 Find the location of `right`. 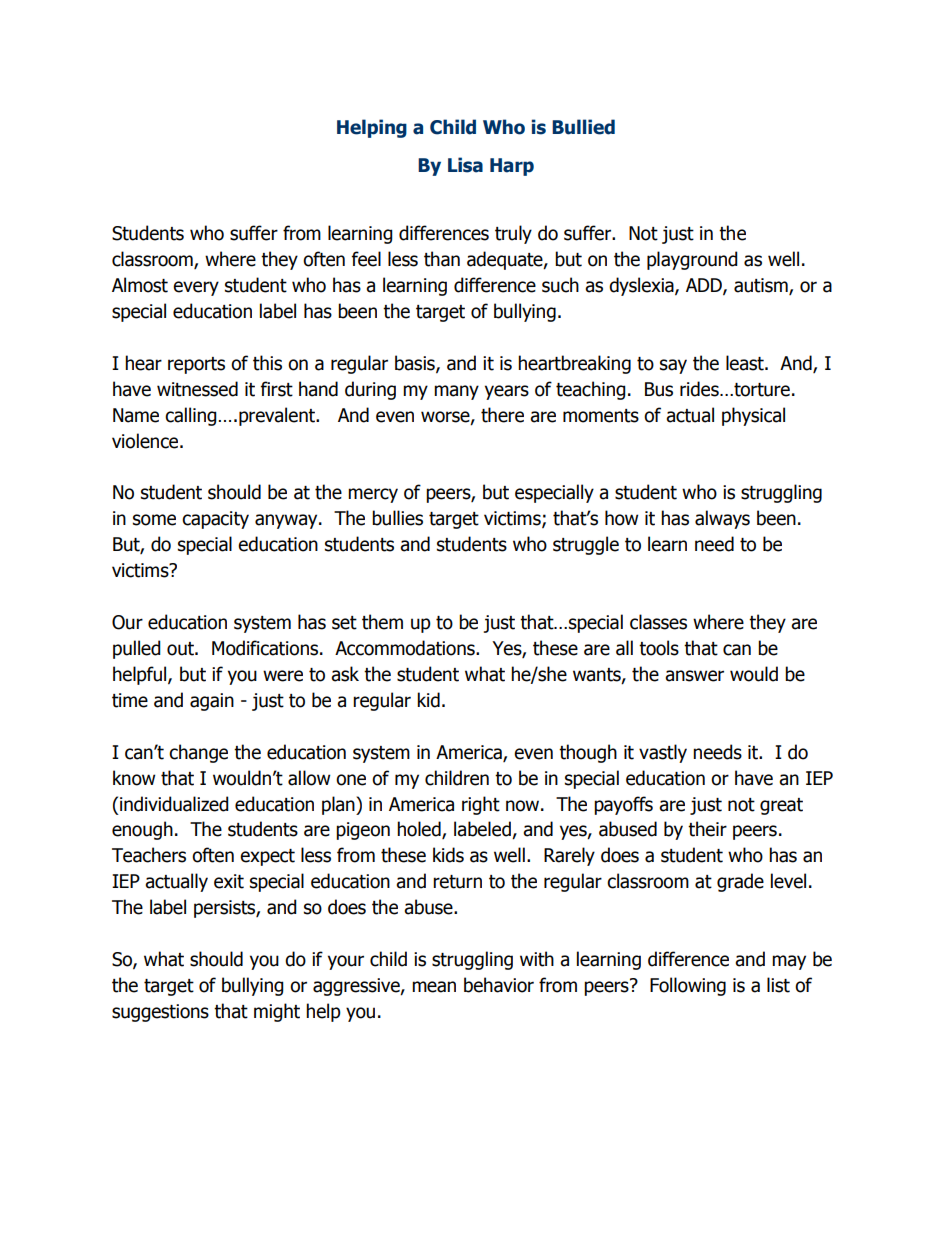

right is located at coordinates (481, 805).
